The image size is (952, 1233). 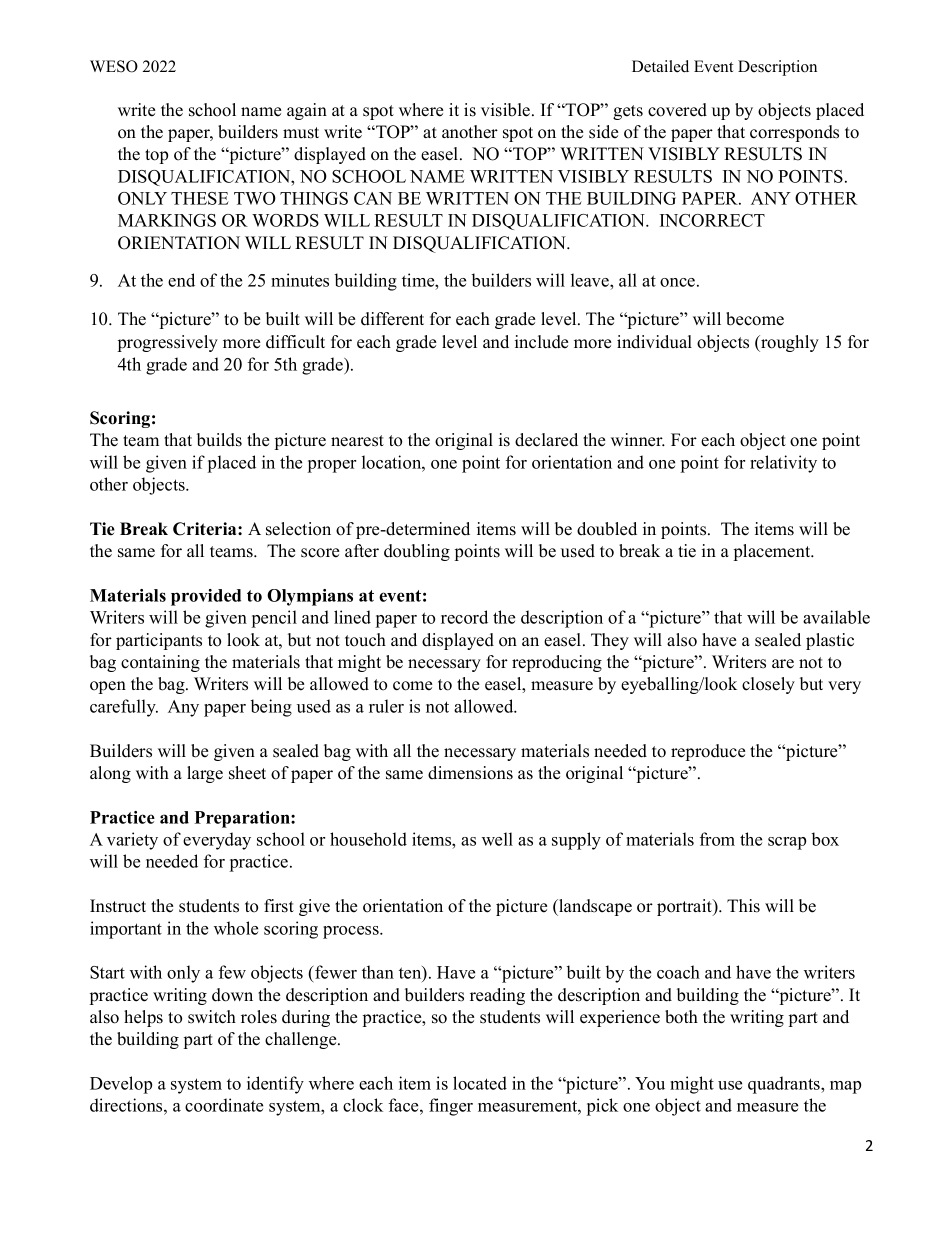 What do you see at coordinates (505, 110) in the screenshot?
I see `visible` at bounding box center [505, 110].
